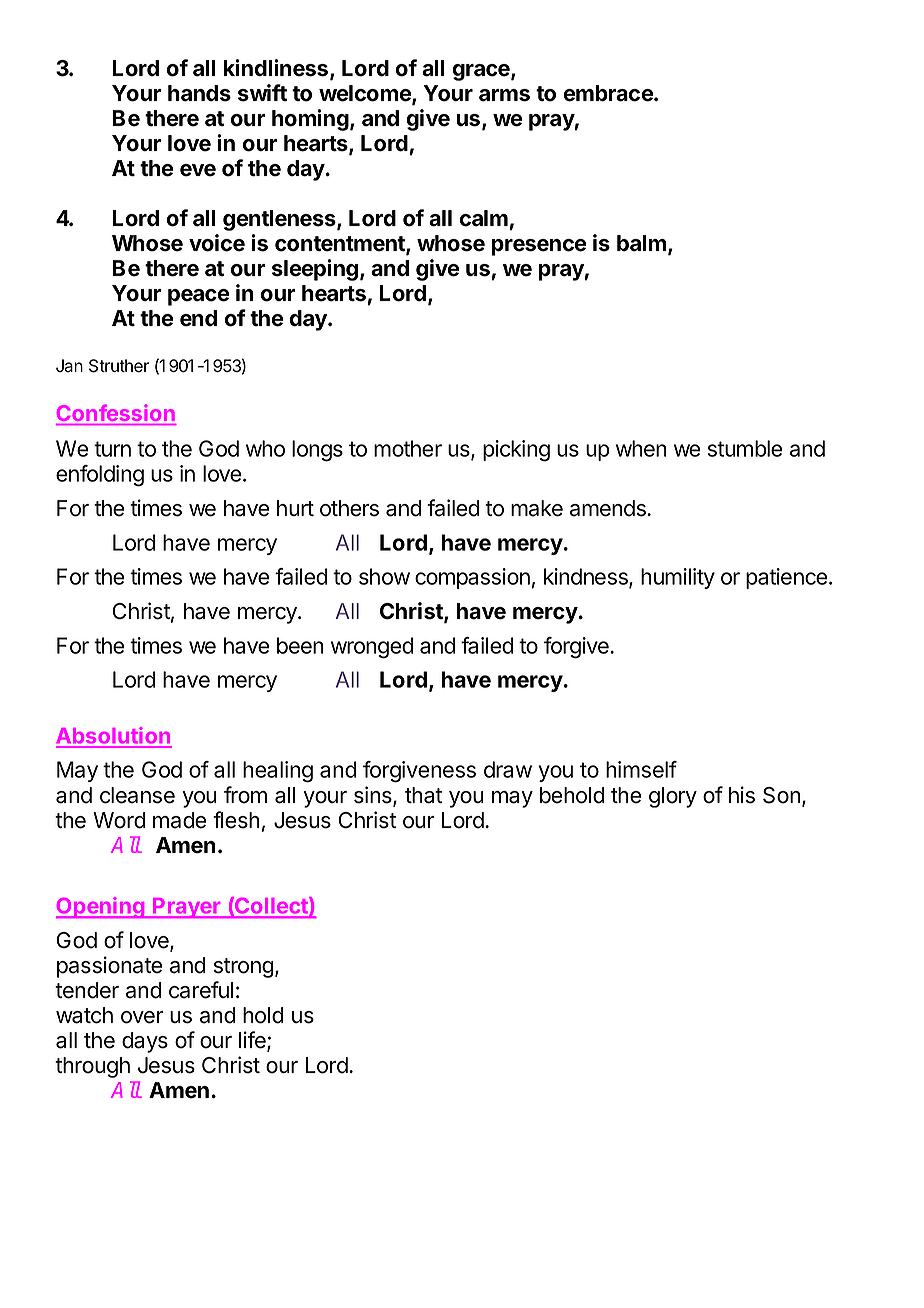  I want to click on days, so click(145, 1042).
